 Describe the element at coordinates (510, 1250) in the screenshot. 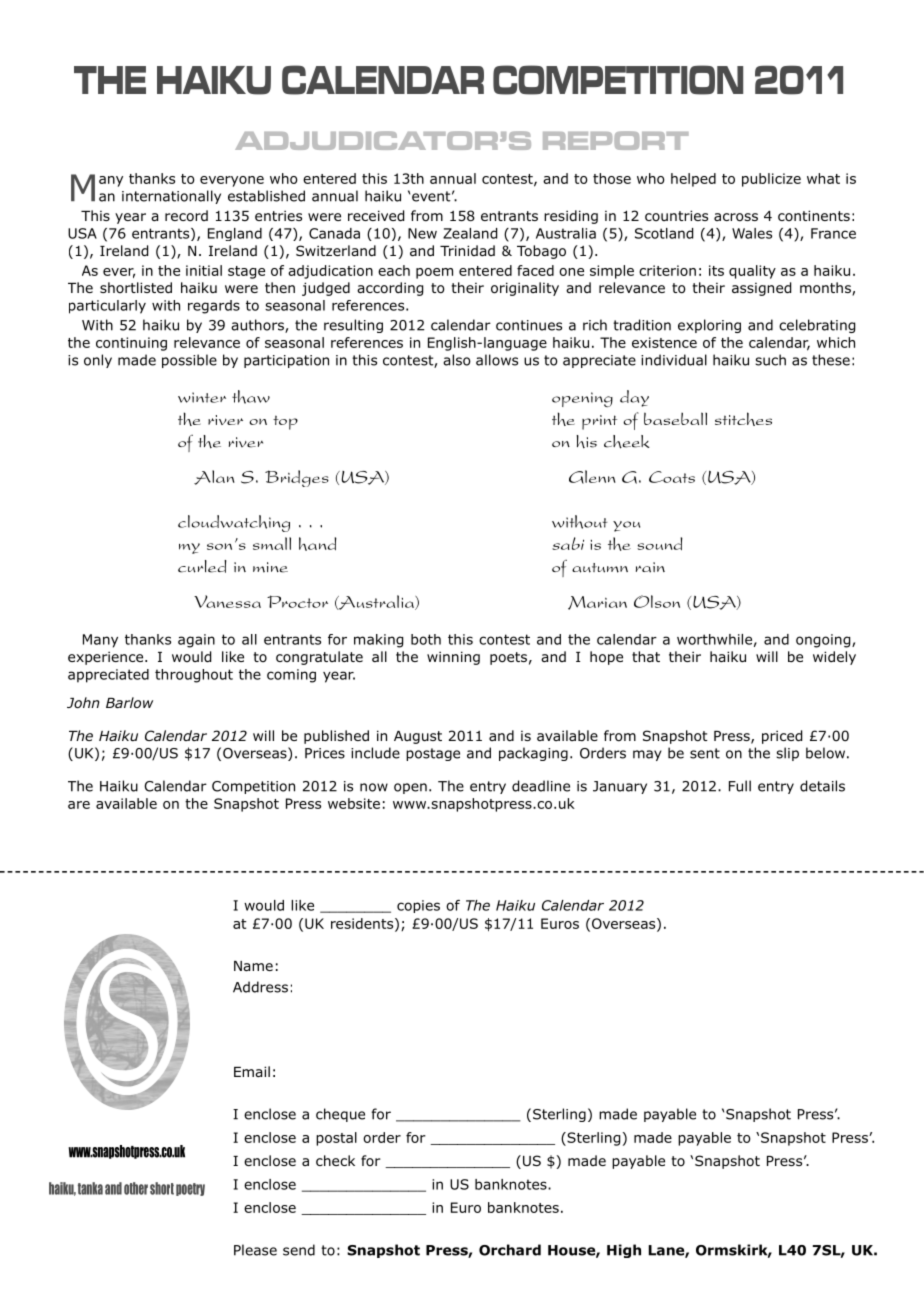

I see `Orchard` at that location.
